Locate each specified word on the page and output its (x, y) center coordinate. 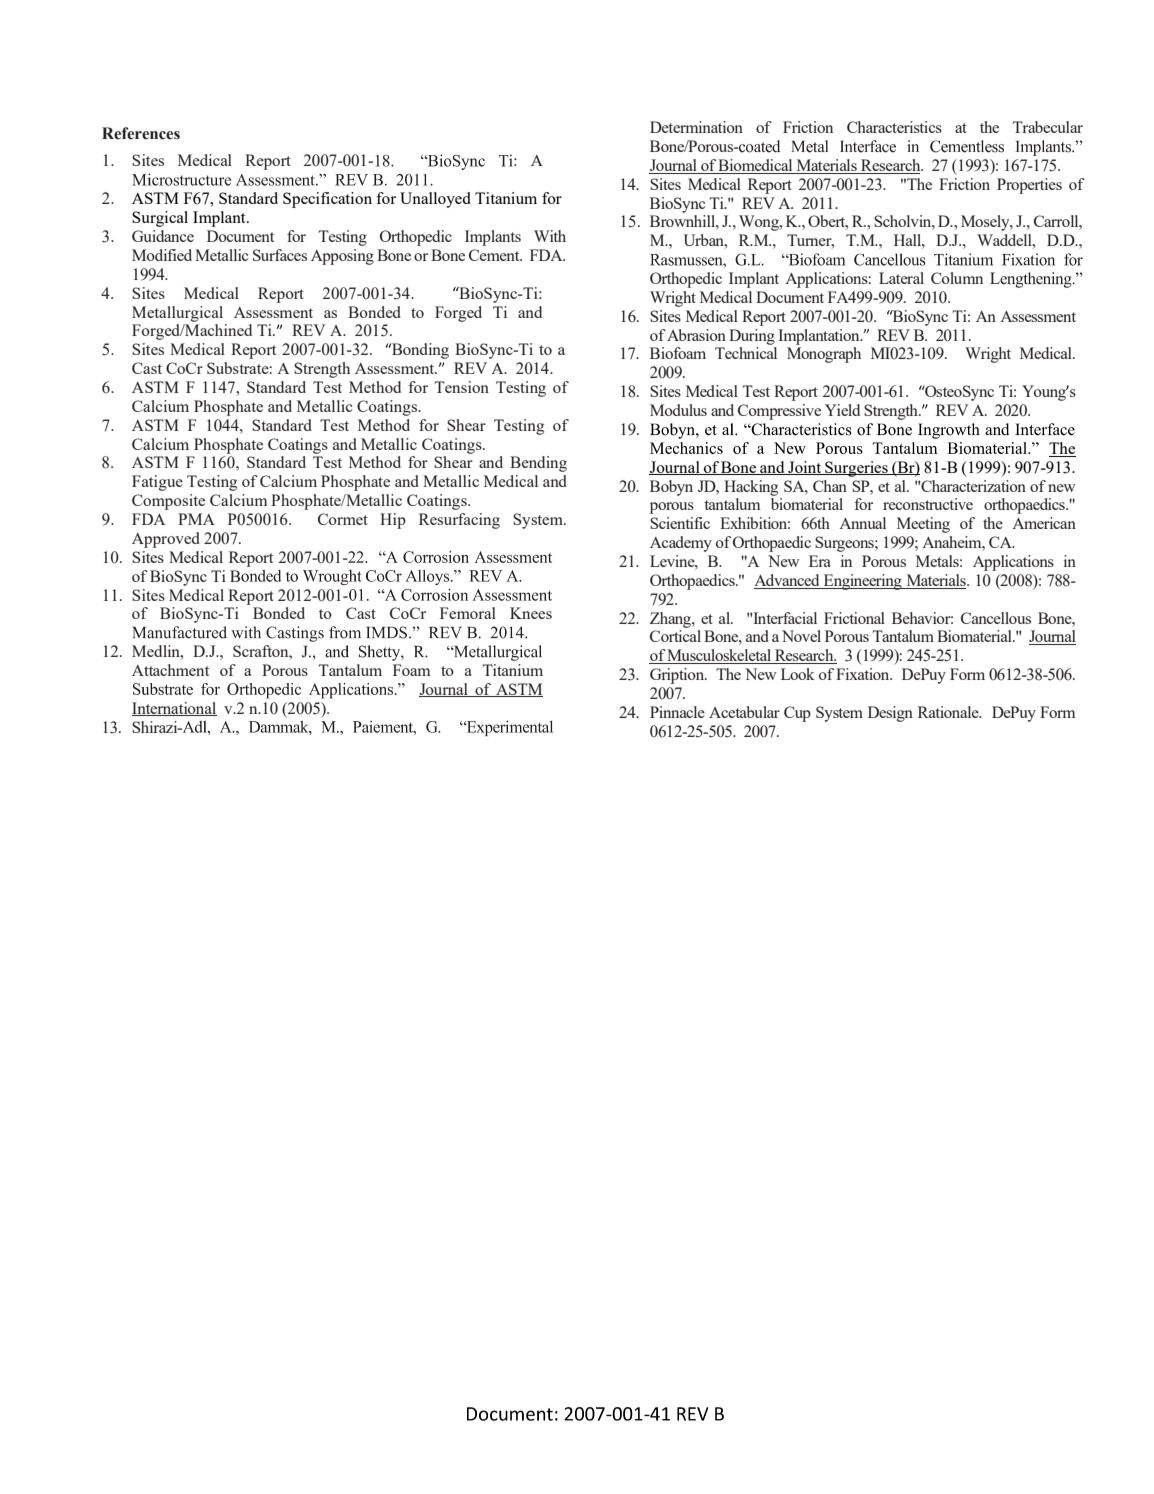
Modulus (678, 410)
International (174, 709)
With (550, 236)
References (141, 133)
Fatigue (157, 483)
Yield (842, 410)
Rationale (949, 712)
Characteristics (894, 127)
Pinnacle (677, 712)
